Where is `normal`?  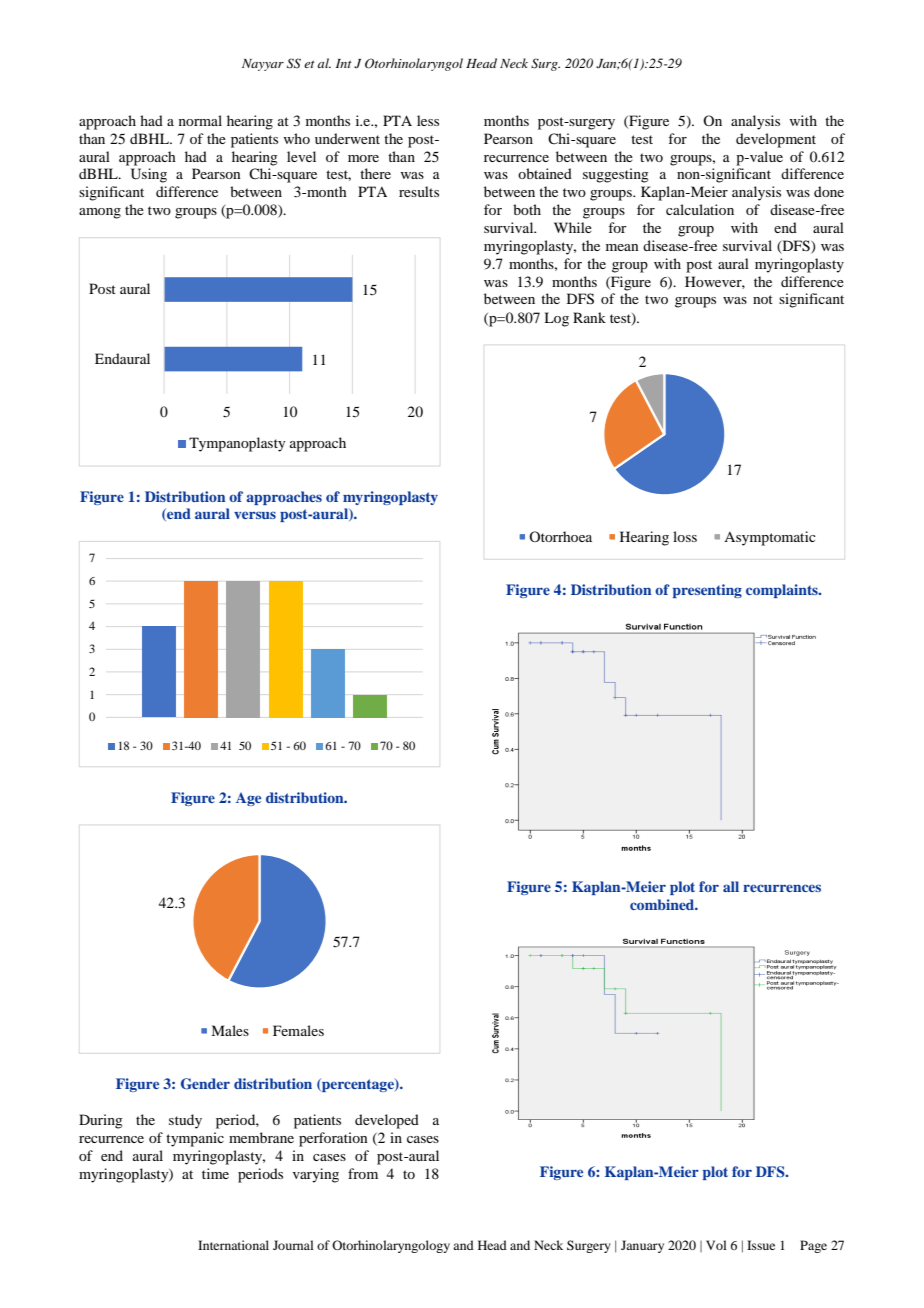
normal is located at coordinates (200, 120).
